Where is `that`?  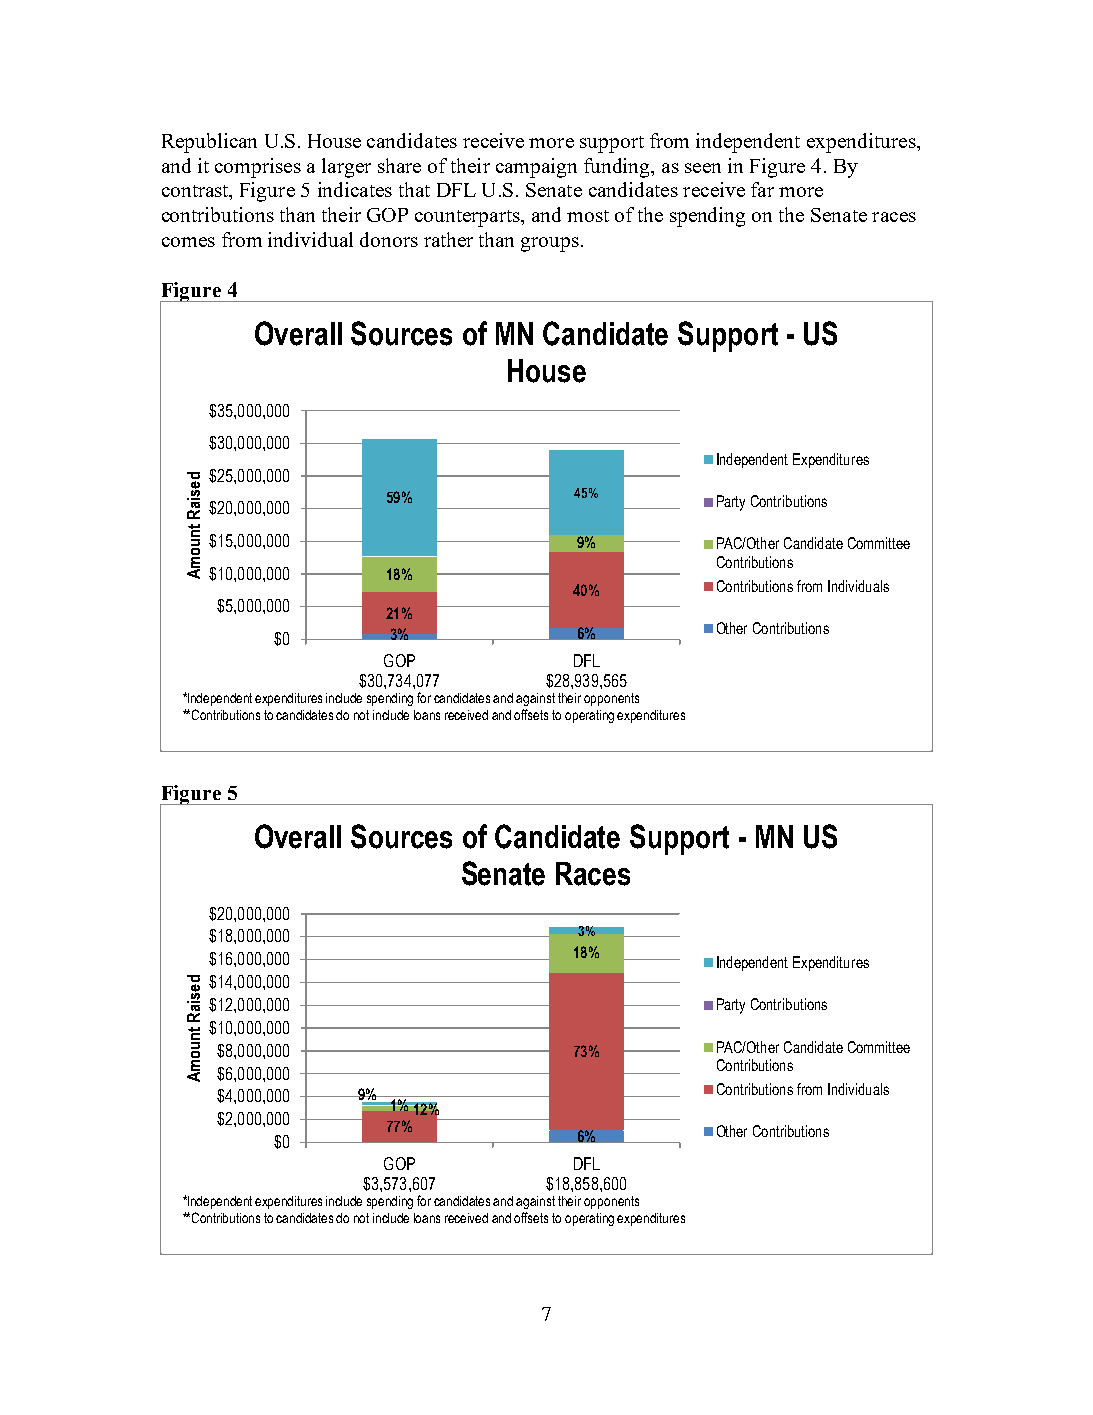
that is located at coordinates (414, 189).
